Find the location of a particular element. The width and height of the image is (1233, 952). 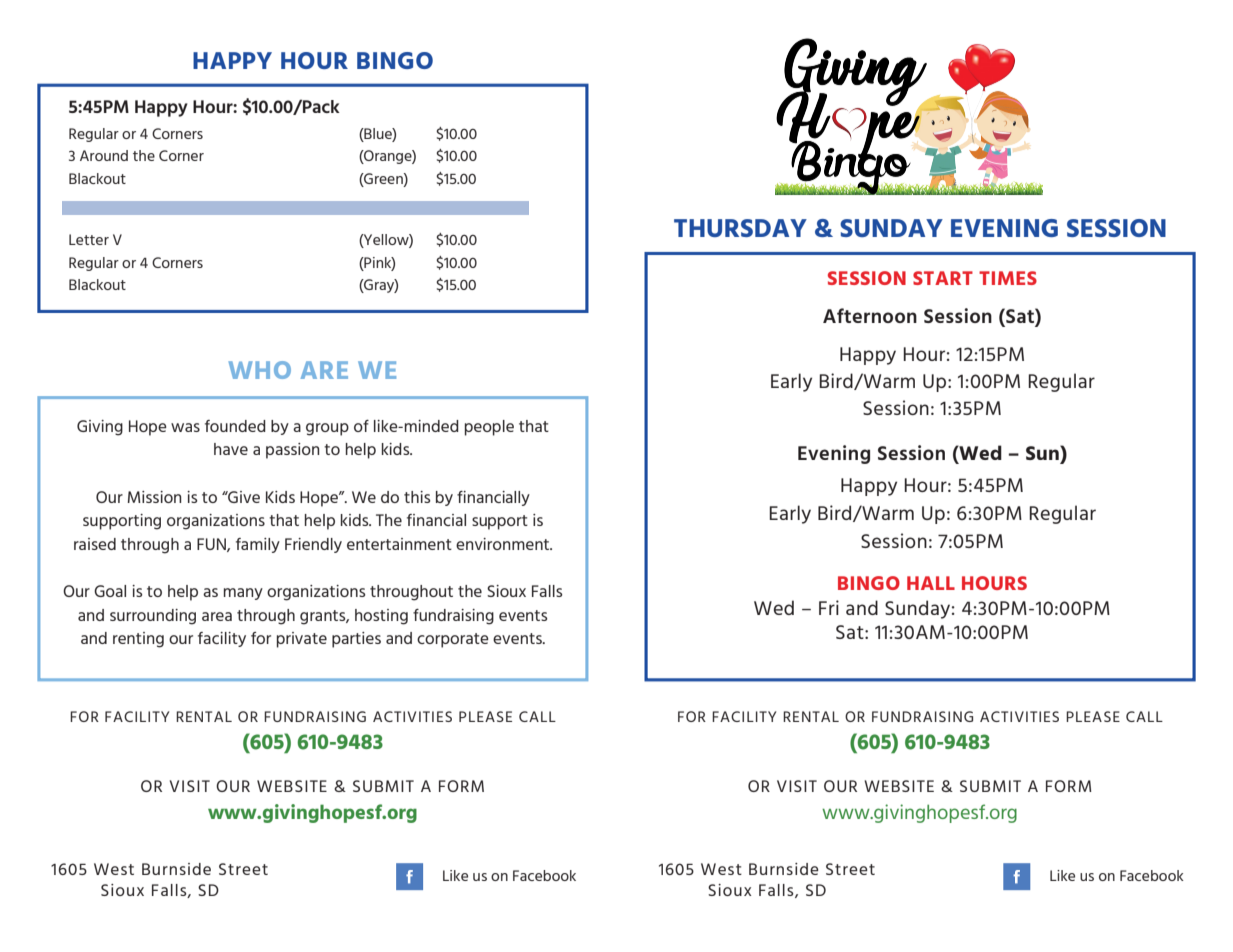

START is located at coordinates (943, 278).
